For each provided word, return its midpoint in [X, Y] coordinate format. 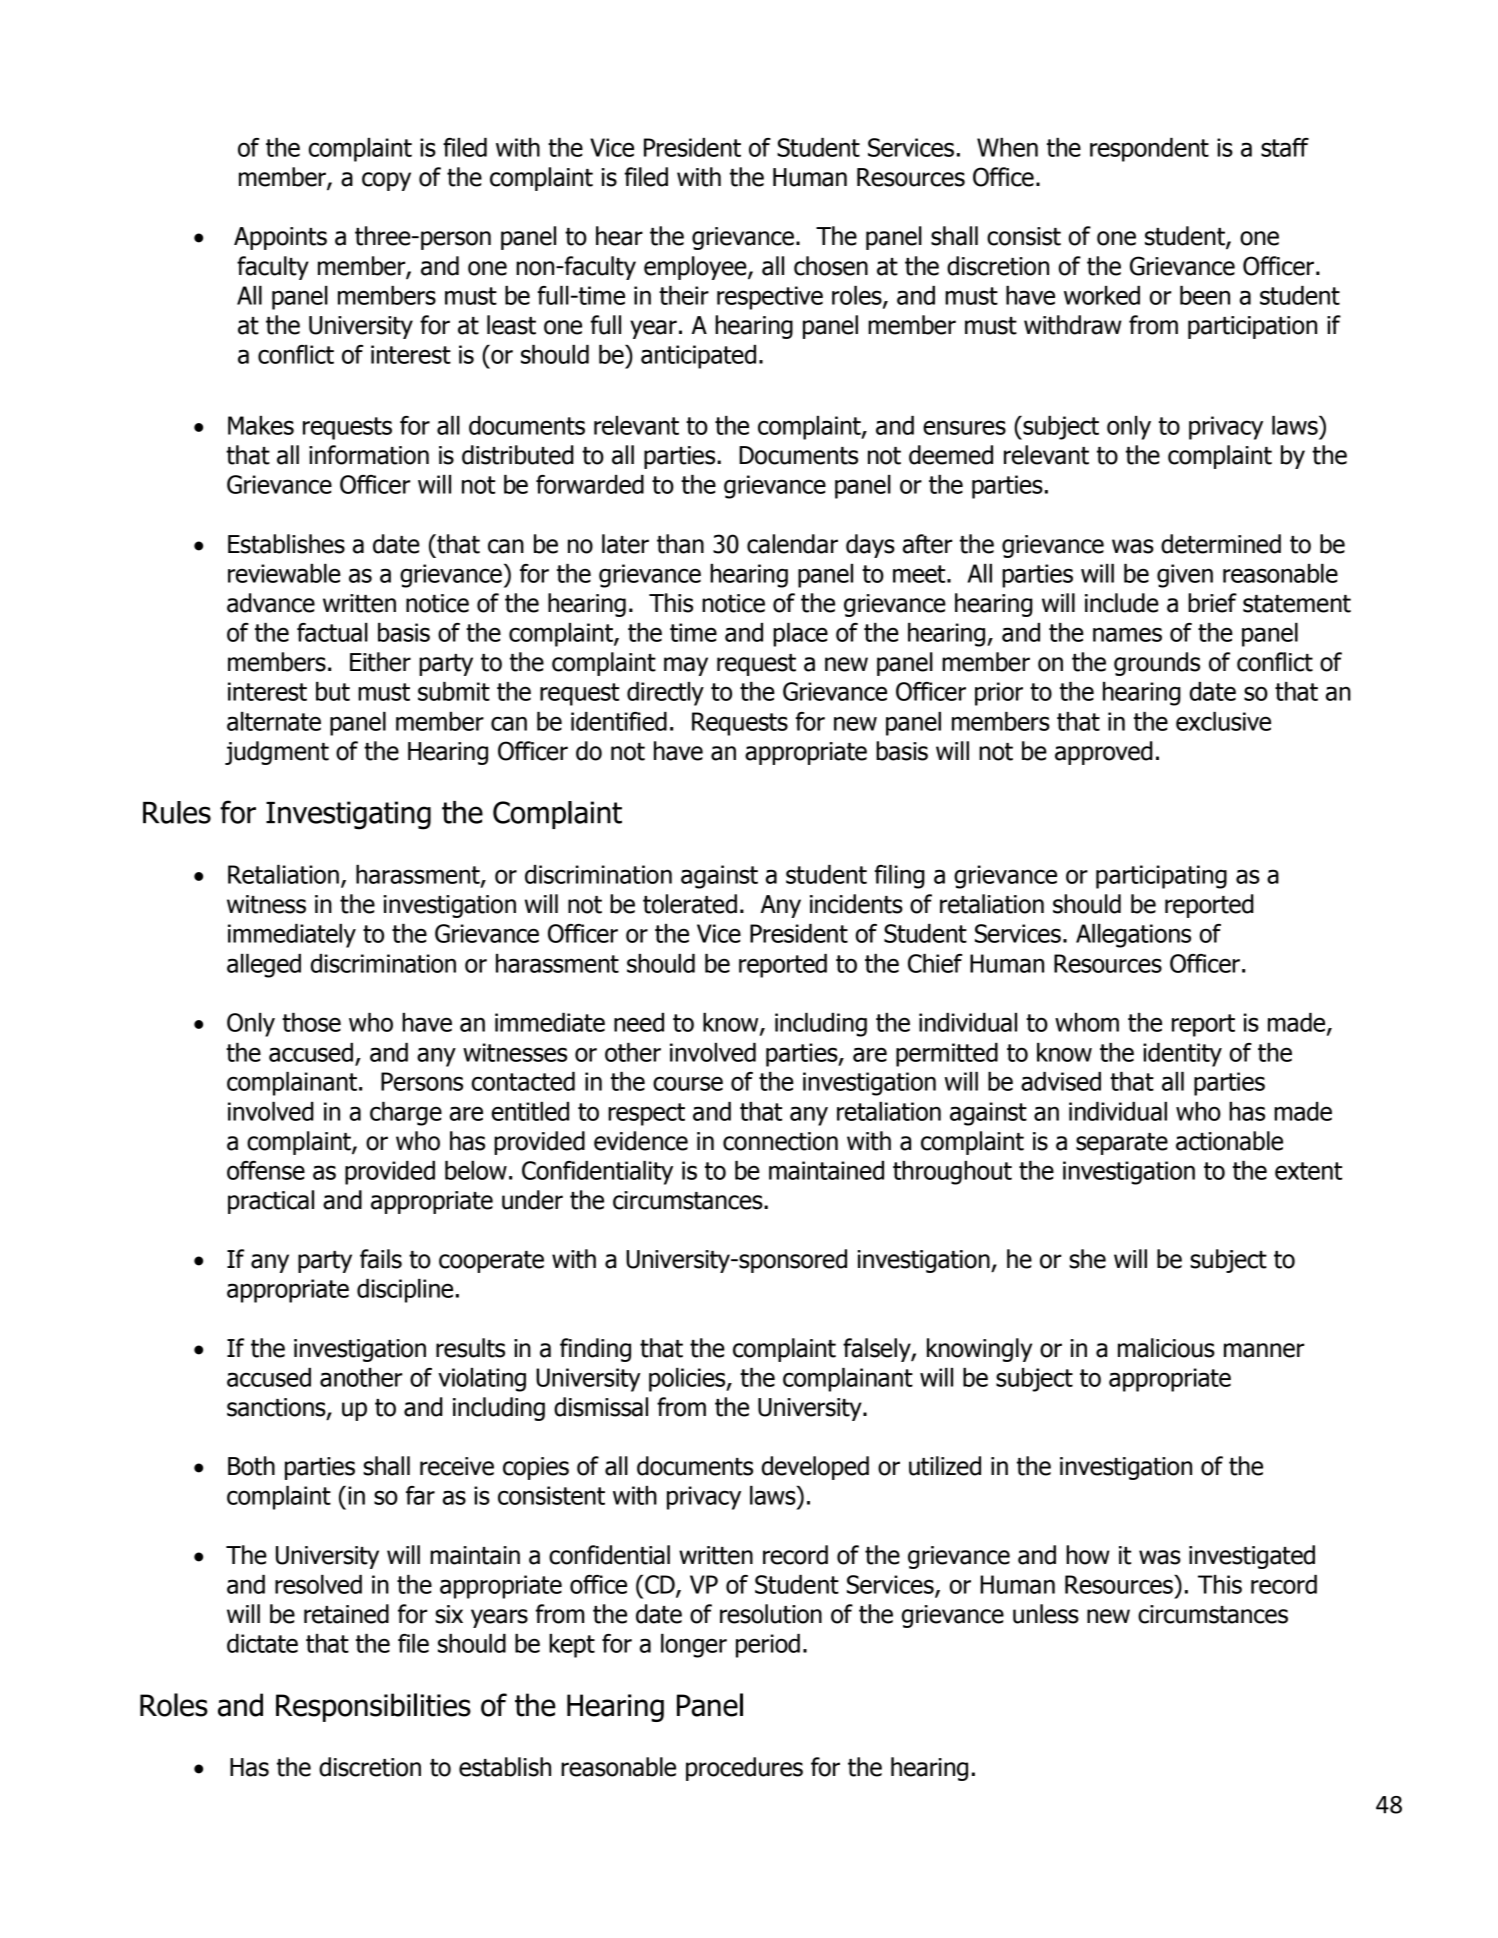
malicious [1166, 1348]
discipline [405, 1291]
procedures [744, 1769]
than [680, 544]
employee [696, 268]
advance [271, 603]
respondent [1149, 150]
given [1185, 576]
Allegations [1133, 936]
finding [595, 1350]
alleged [264, 966]
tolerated [690, 904]
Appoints [280, 238]
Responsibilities [373, 1707]
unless [1046, 1614]
